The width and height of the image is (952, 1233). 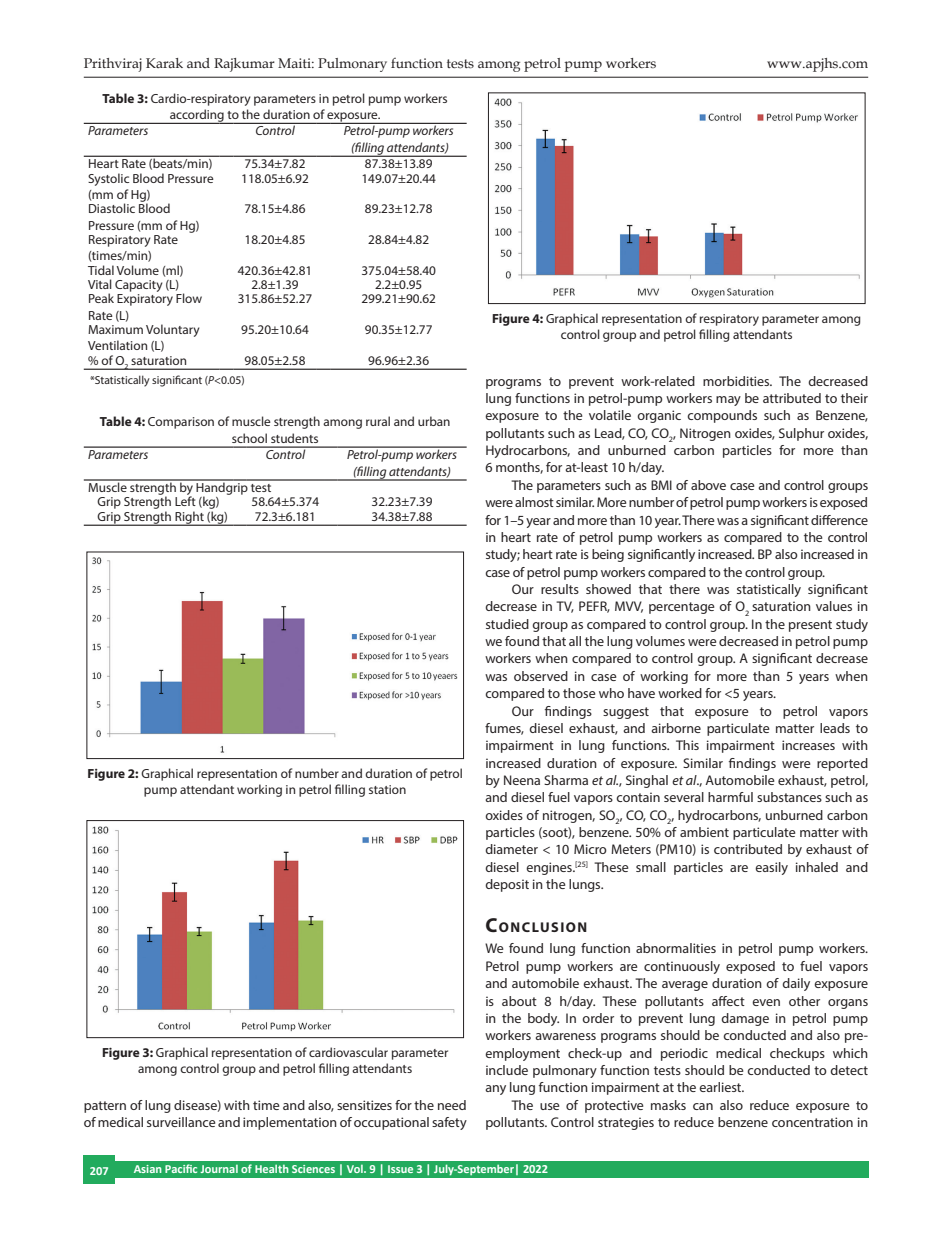 What do you see at coordinates (189, 518) in the image?
I see `Right` at bounding box center [189, 518].
